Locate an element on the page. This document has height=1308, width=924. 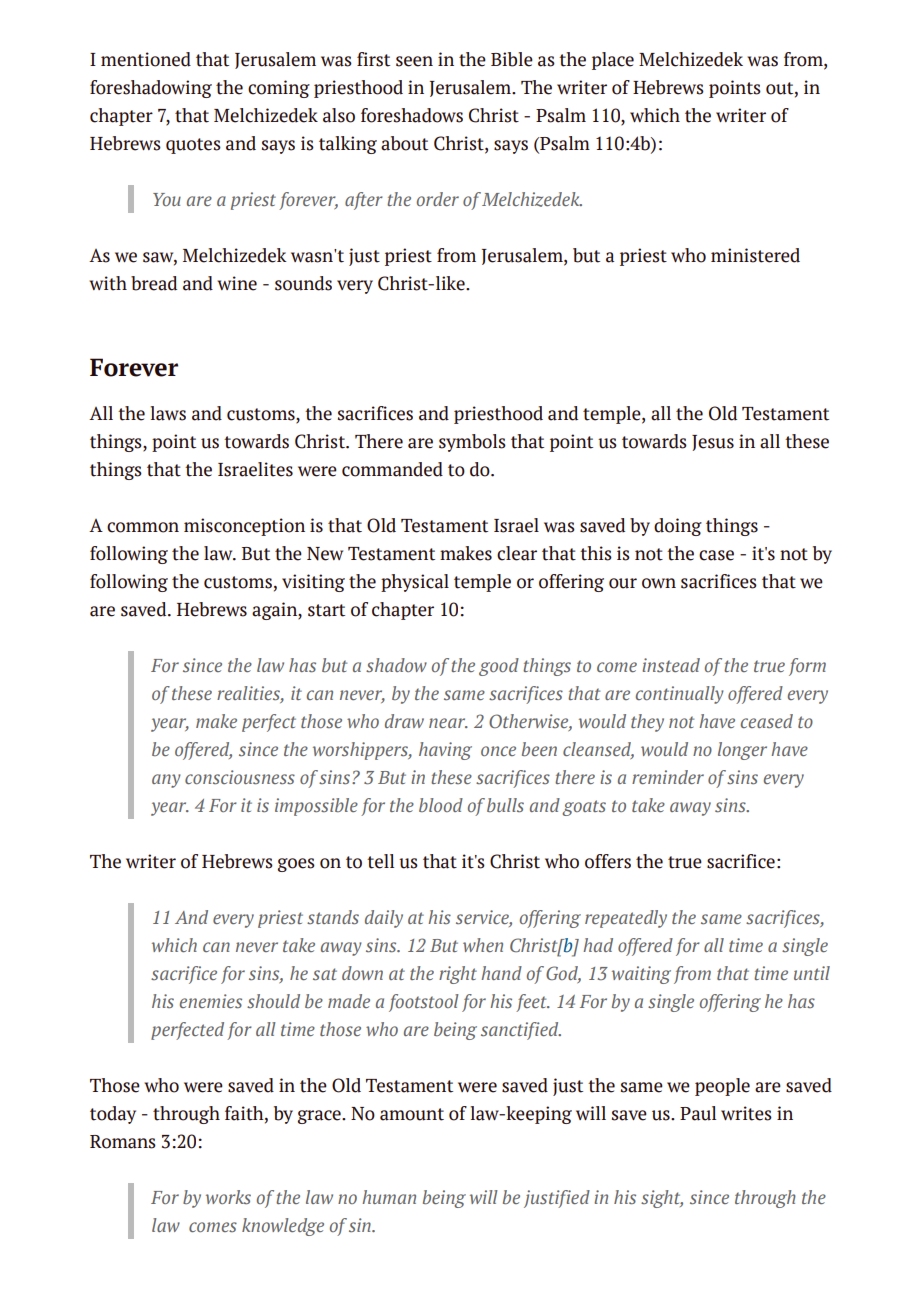
symbols is located at coordinates (472, 443).
